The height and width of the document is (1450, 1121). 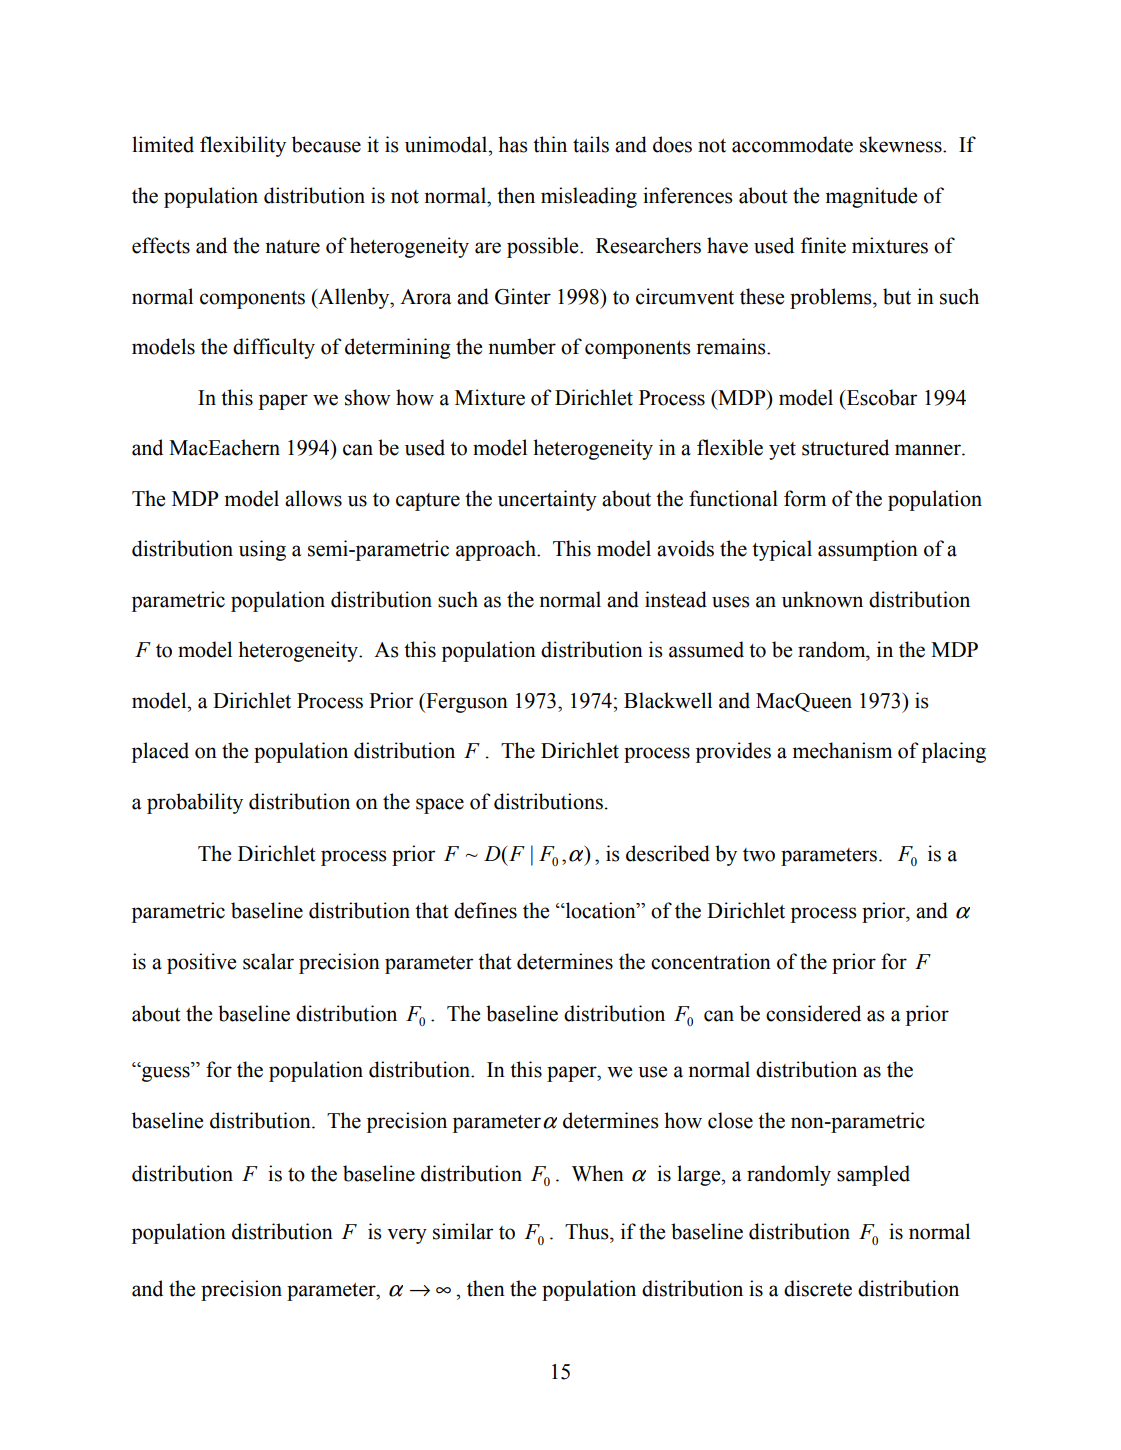 What do you see at coordinates (243, 146) in the document?
I see `flexibility` at bounding box center [243, 146].
